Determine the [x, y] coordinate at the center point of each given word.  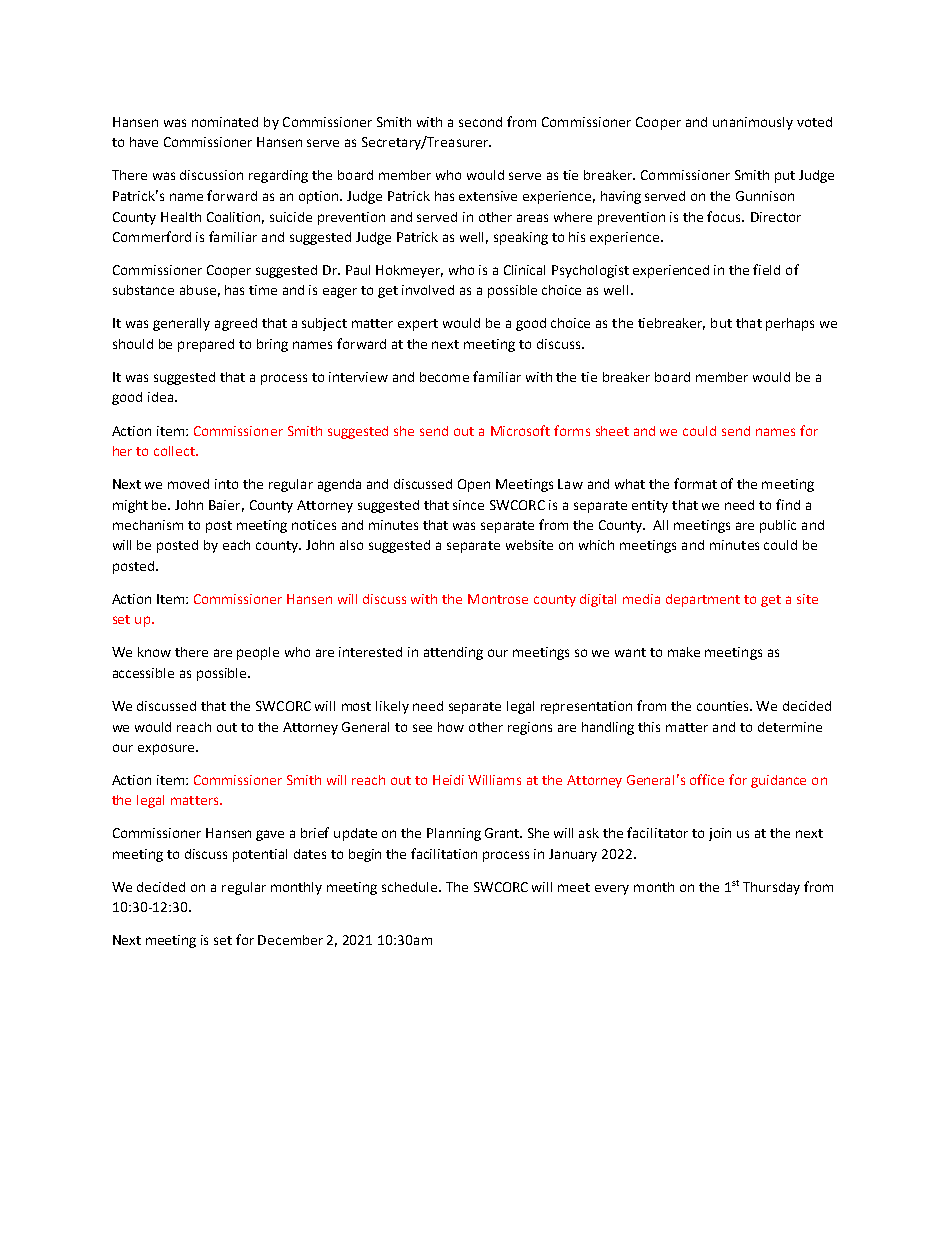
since [468, 505]
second [480, 122]
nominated [225, 122]
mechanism [148, 525]
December [290, 940]
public [778, 526]
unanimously [753, 123]
